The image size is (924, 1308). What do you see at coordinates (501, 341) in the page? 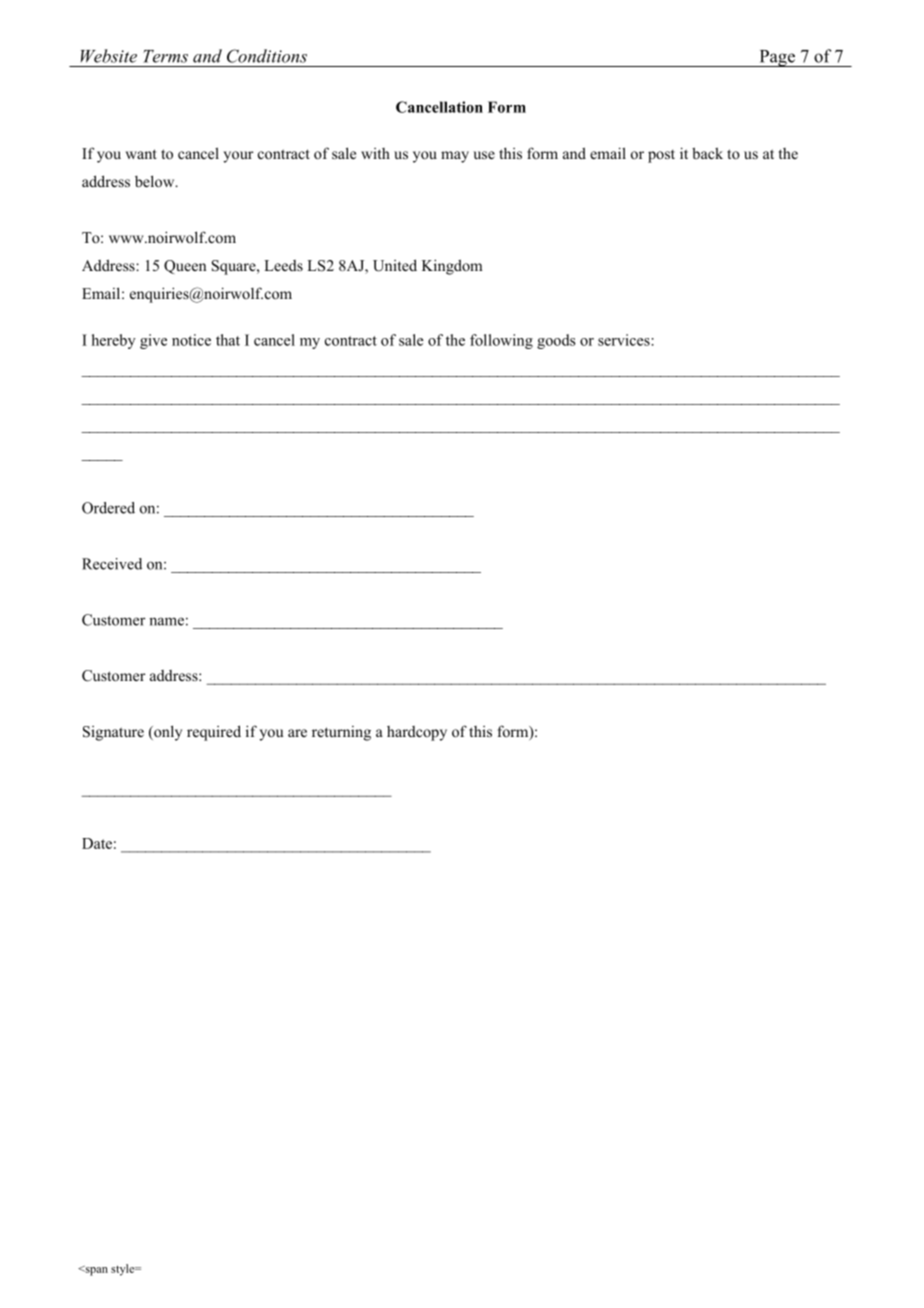
I see `following` at bounding box center [501, 341].
